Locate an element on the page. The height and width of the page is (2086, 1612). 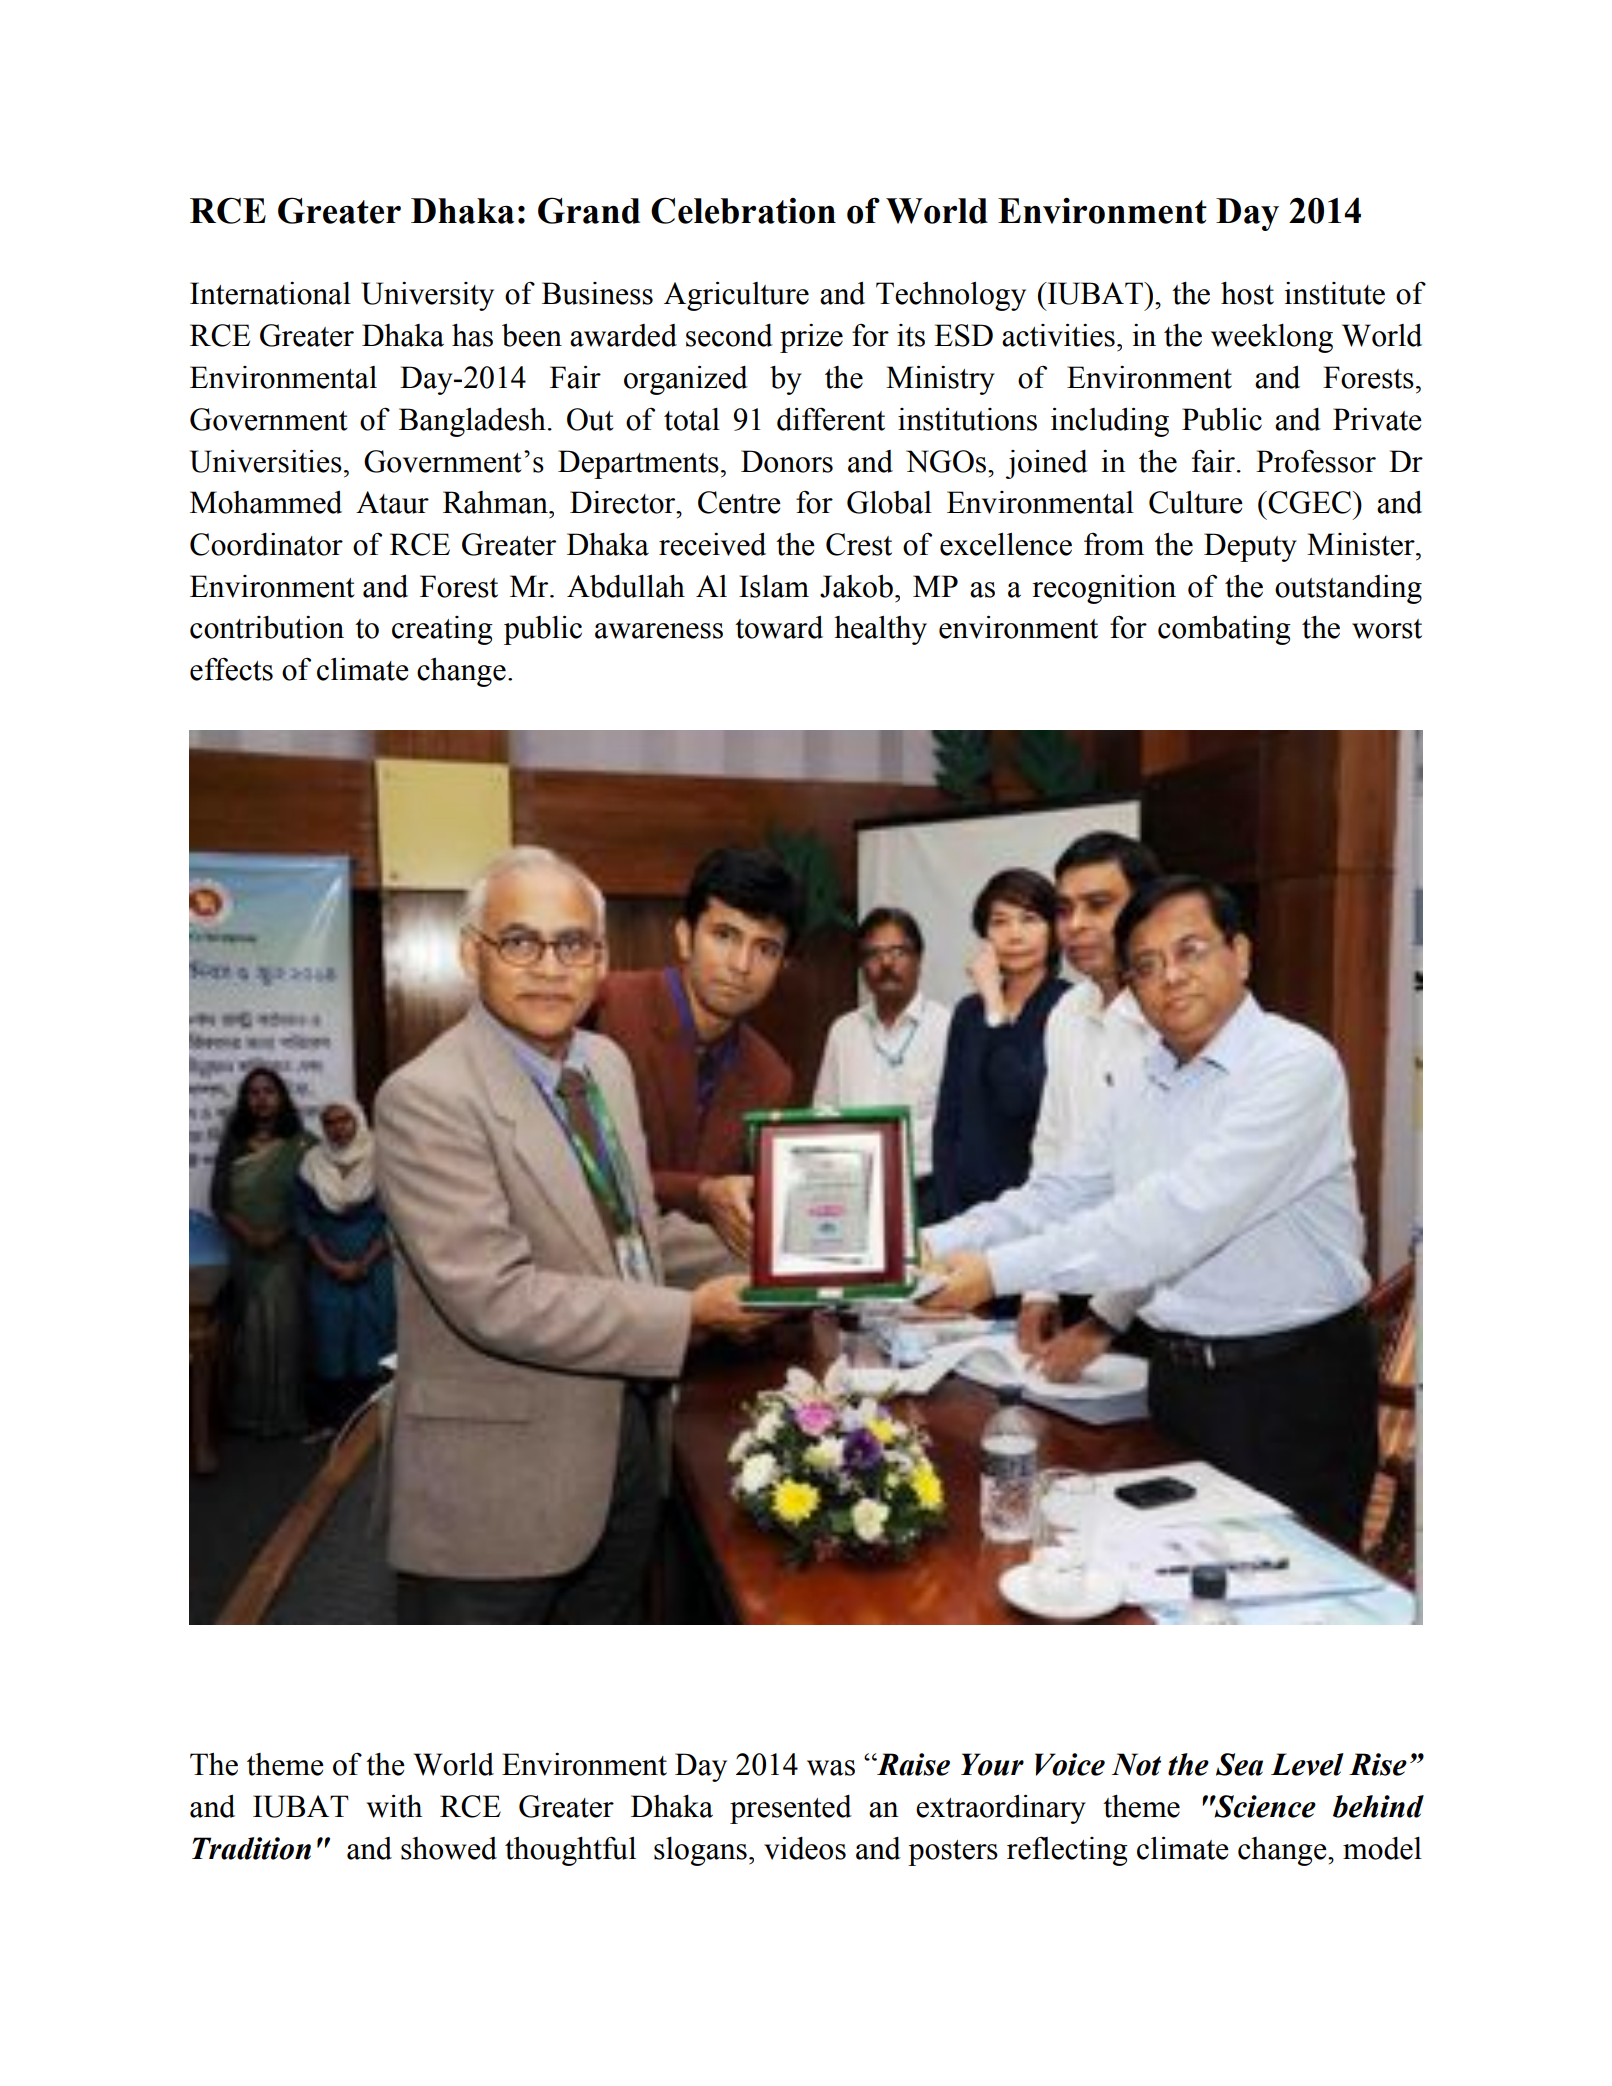
Celebration is located at coordinates (743, 210).
